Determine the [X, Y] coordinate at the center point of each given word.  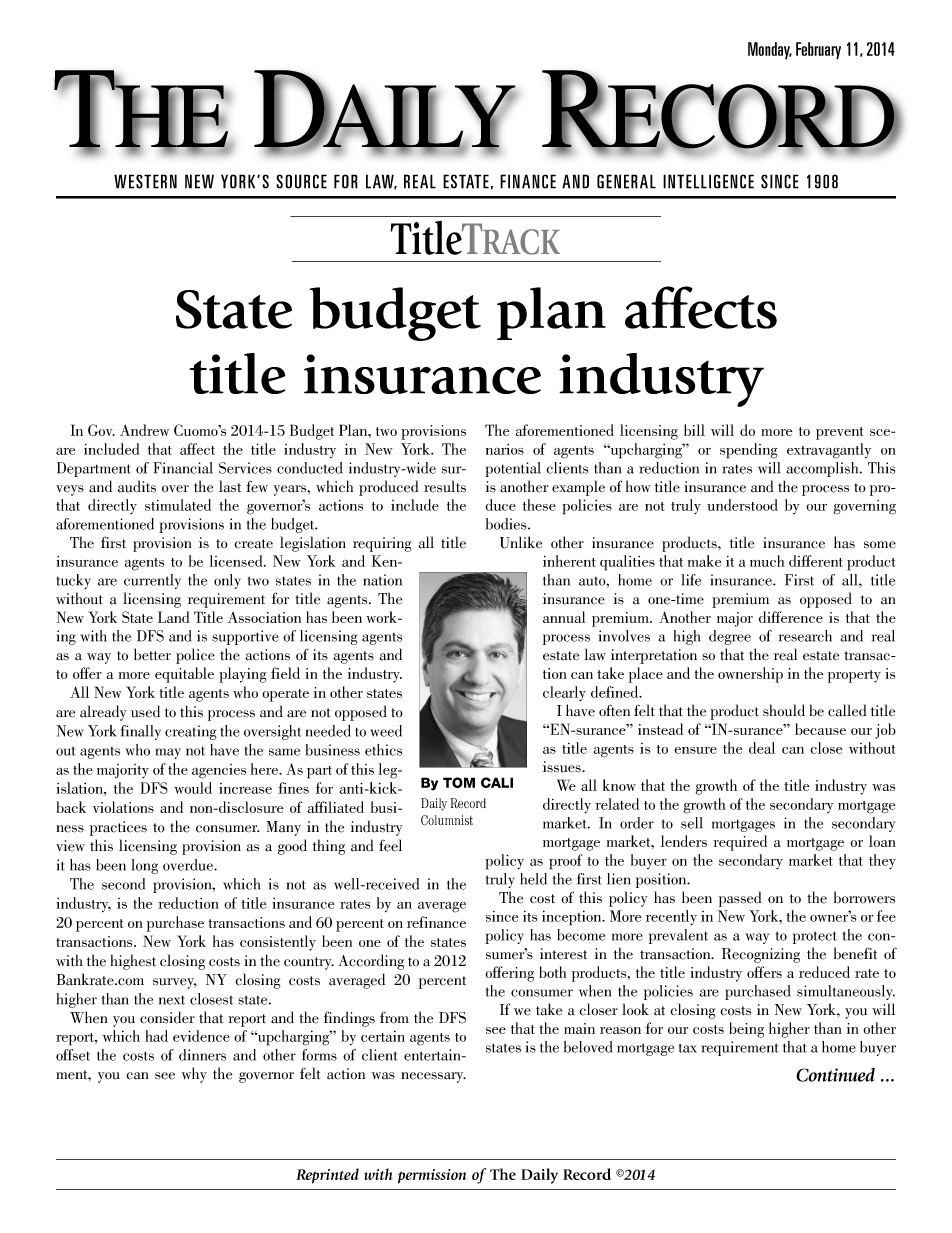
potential [513, 469]
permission [432, 1176]
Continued [835, 1075]
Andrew [144, 430]
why [194, 1075]
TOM [459, 782]
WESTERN [145, 181]
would [193, 788]
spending [749, 451]
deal [762, 748]
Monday [770, 50]
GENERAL [626, 181]
